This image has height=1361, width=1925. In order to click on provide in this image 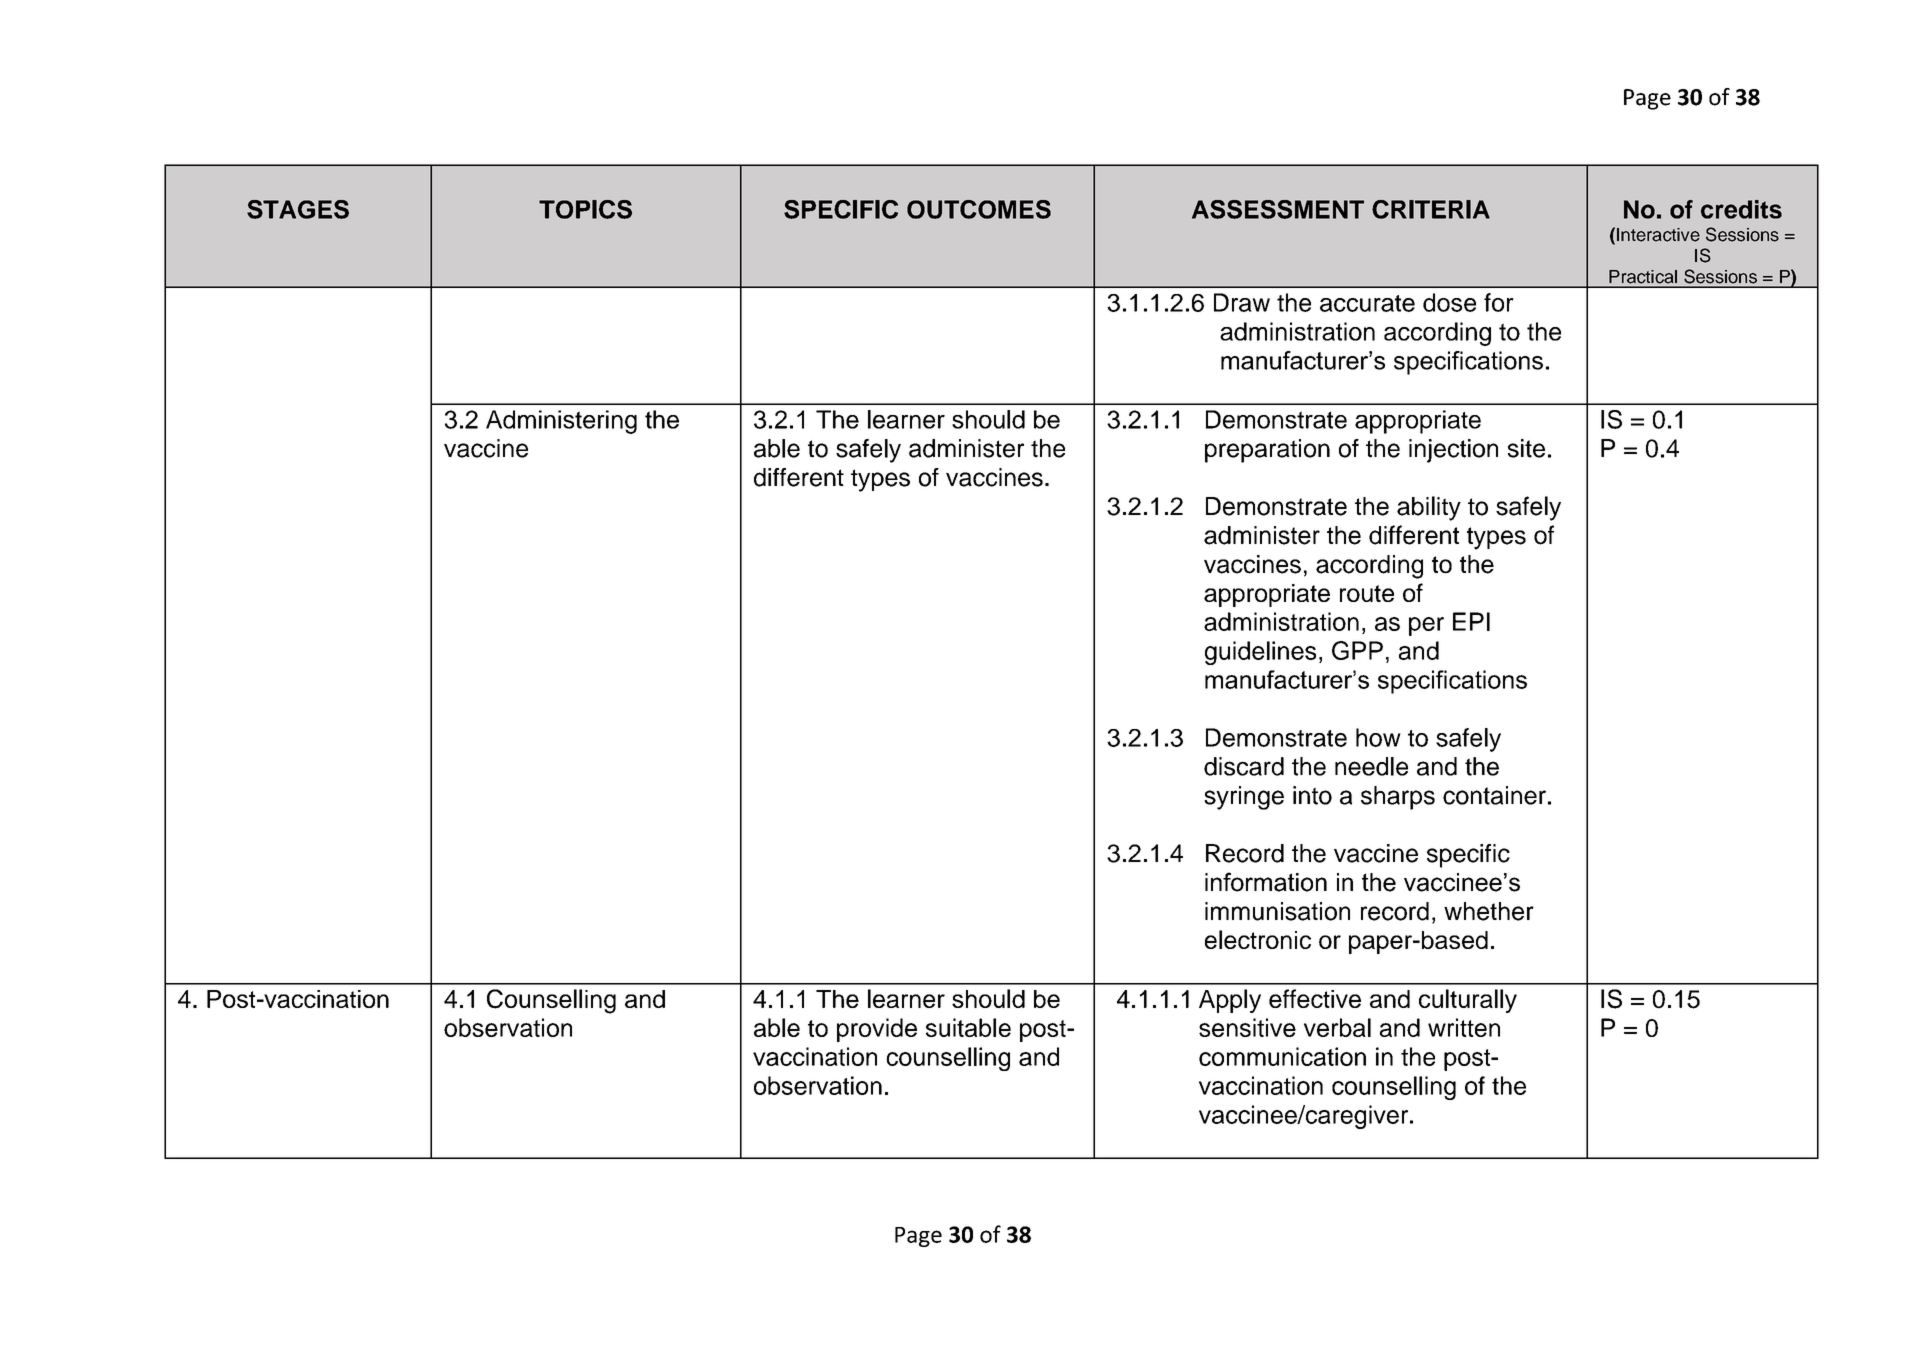, I will do `click(877, 1030)`.
